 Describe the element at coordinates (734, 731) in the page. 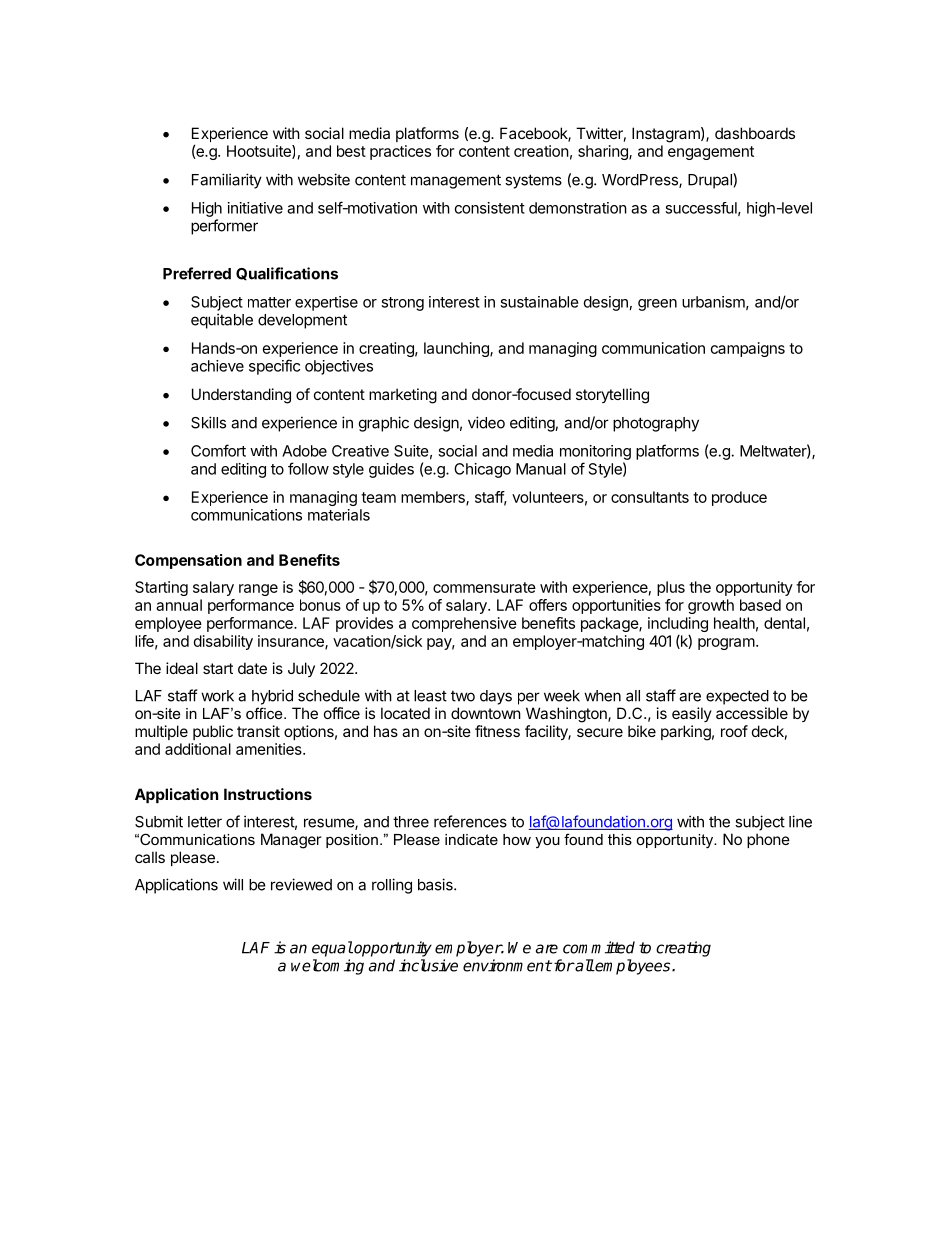

I see `roof` at that location.
